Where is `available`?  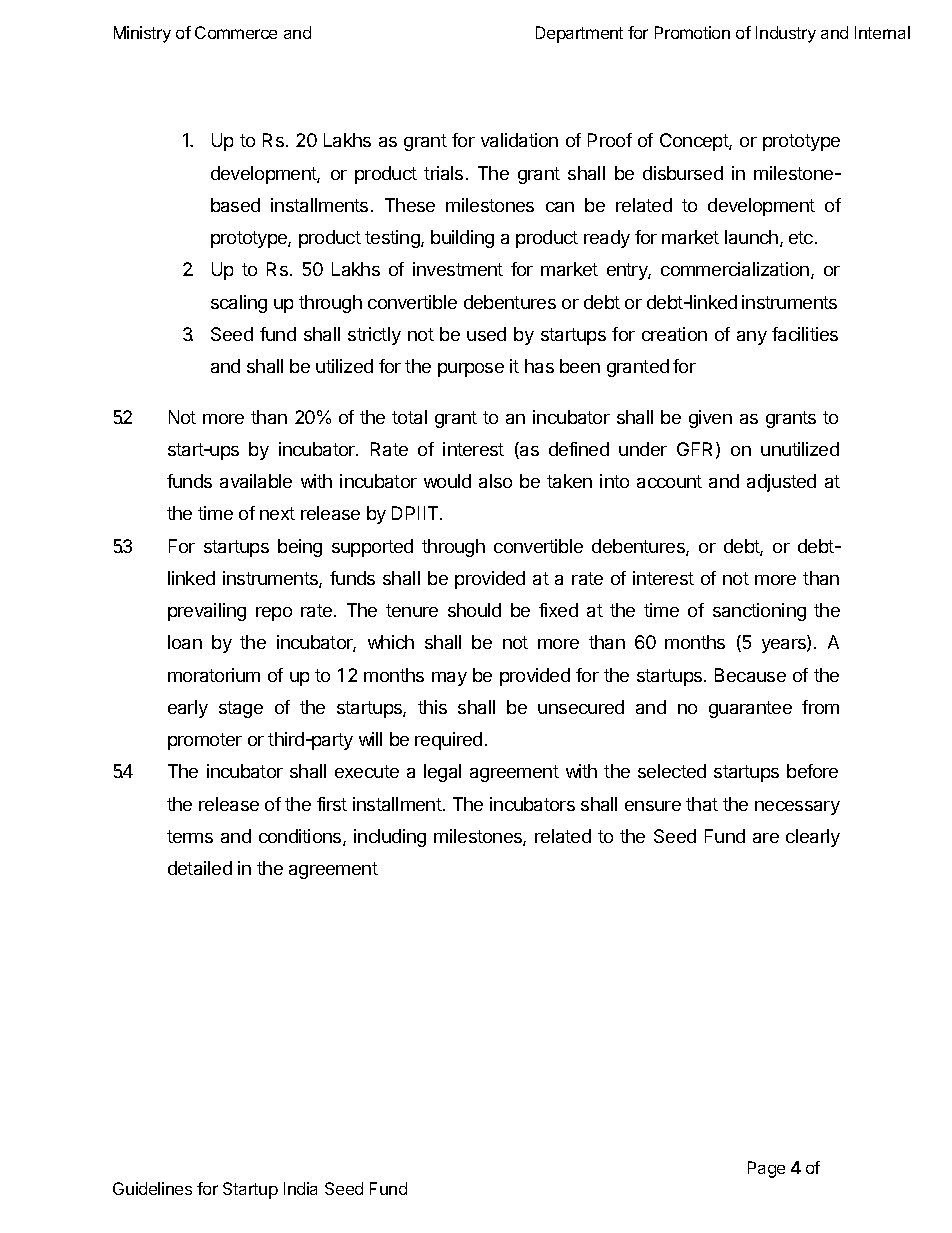 available is located at coordinates (256, 481).
